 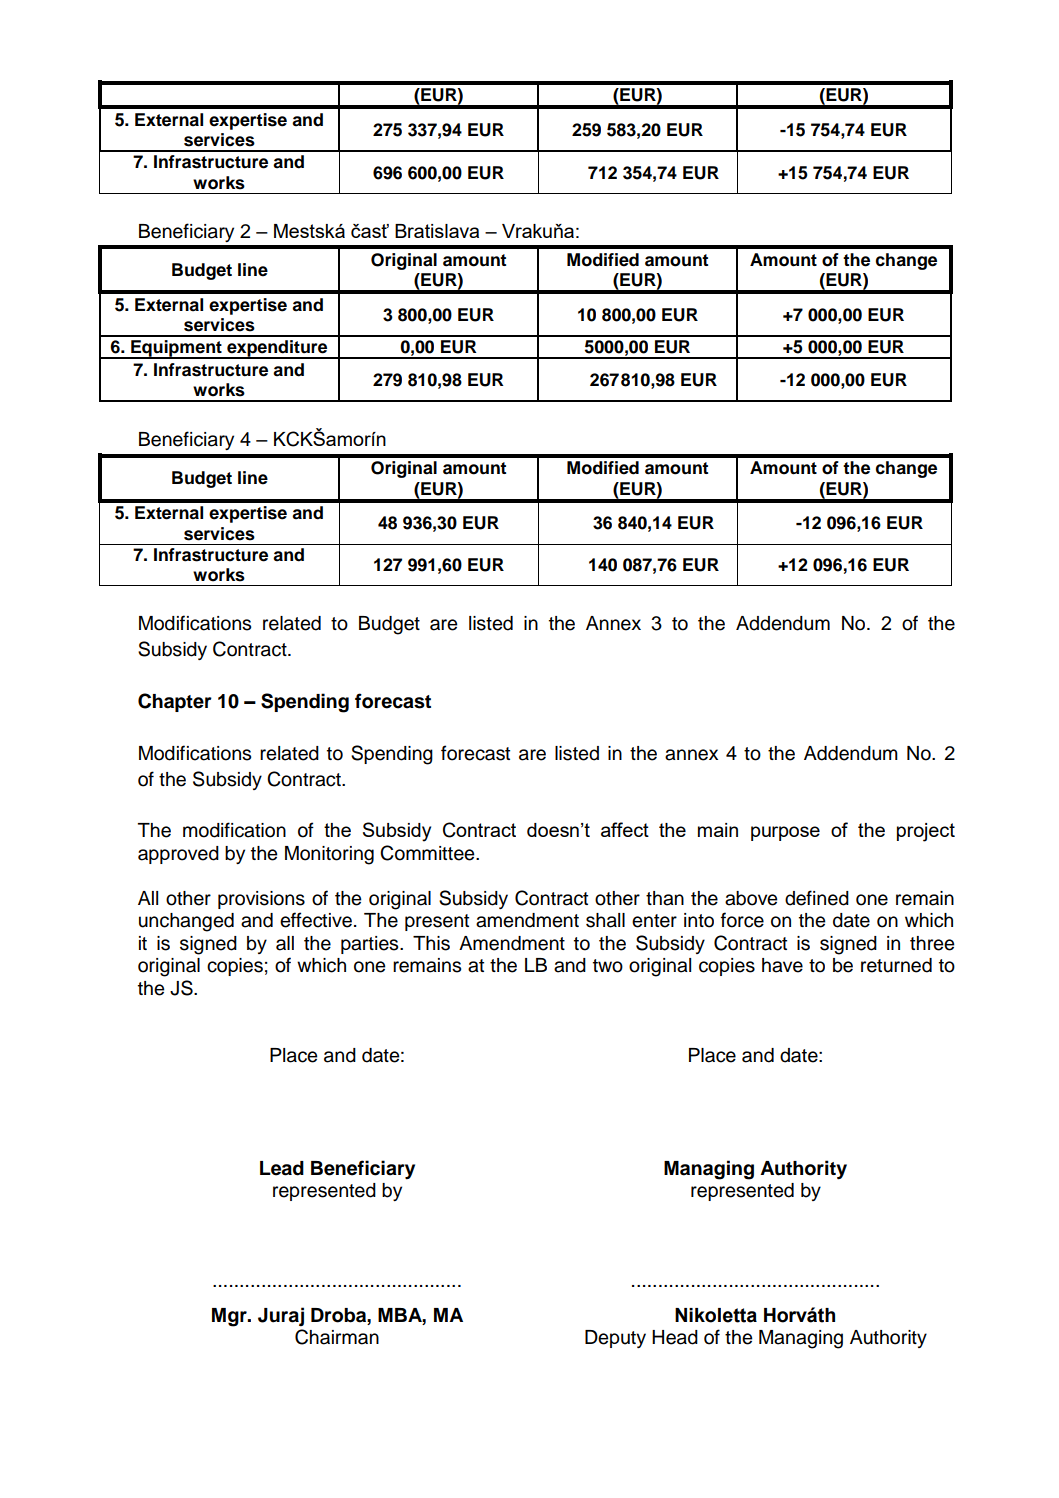 I want to click on returned, so click(x=896, y=965).
